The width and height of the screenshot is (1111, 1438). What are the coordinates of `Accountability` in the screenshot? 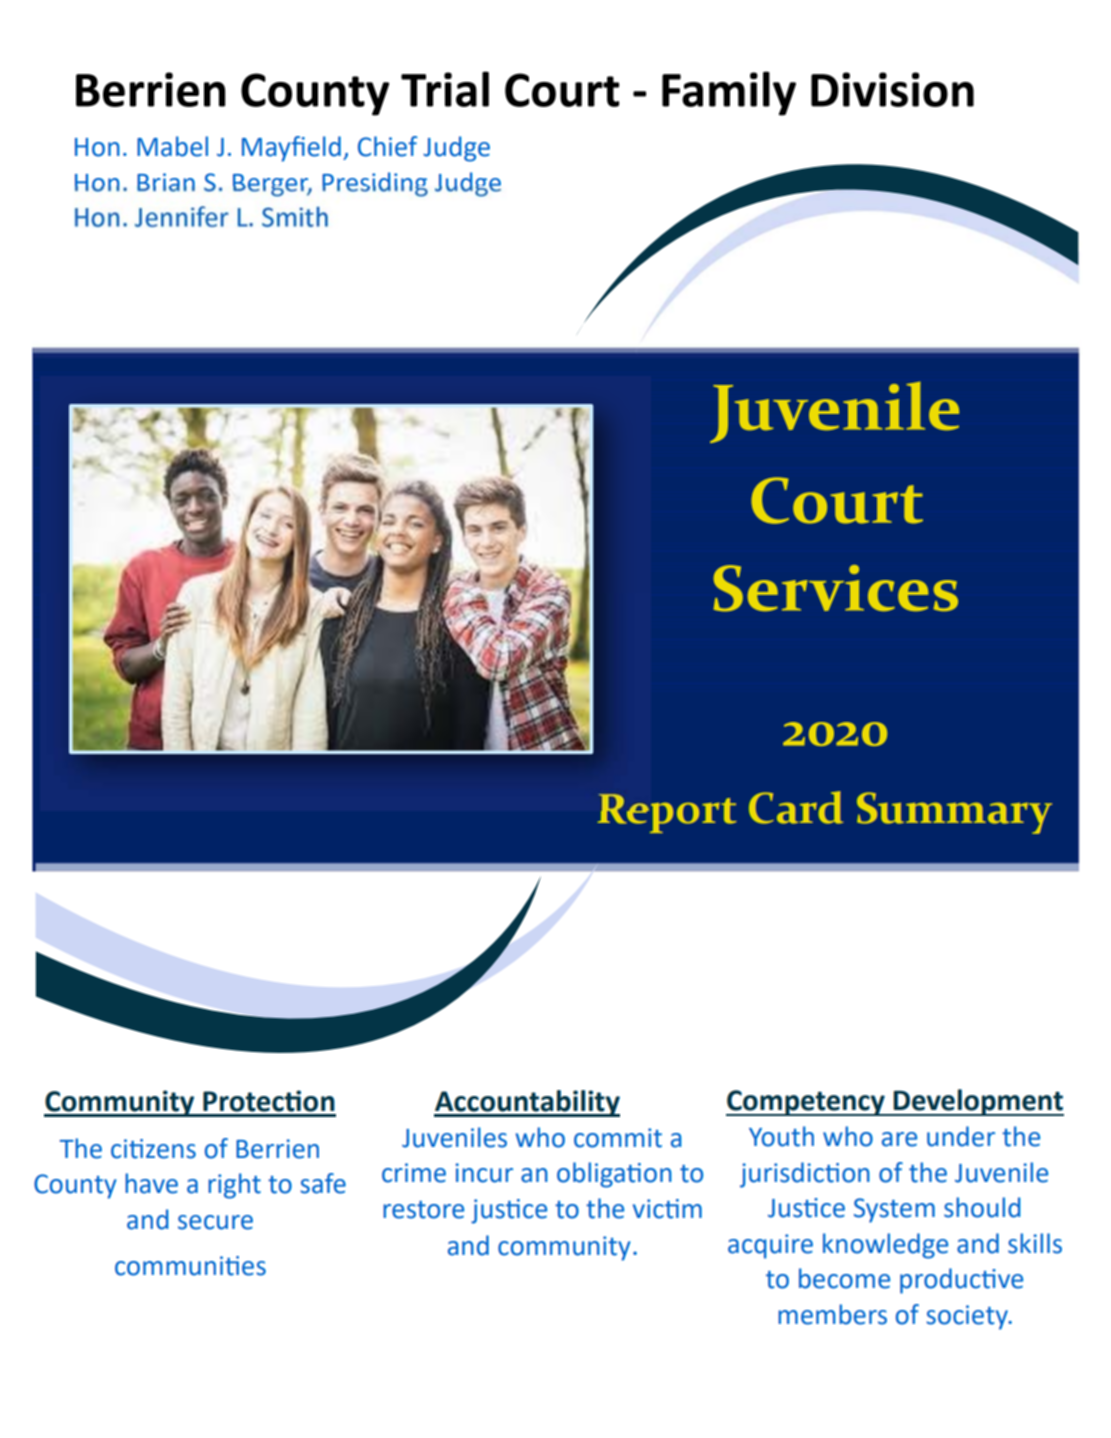 It's located at (527, 1103).
